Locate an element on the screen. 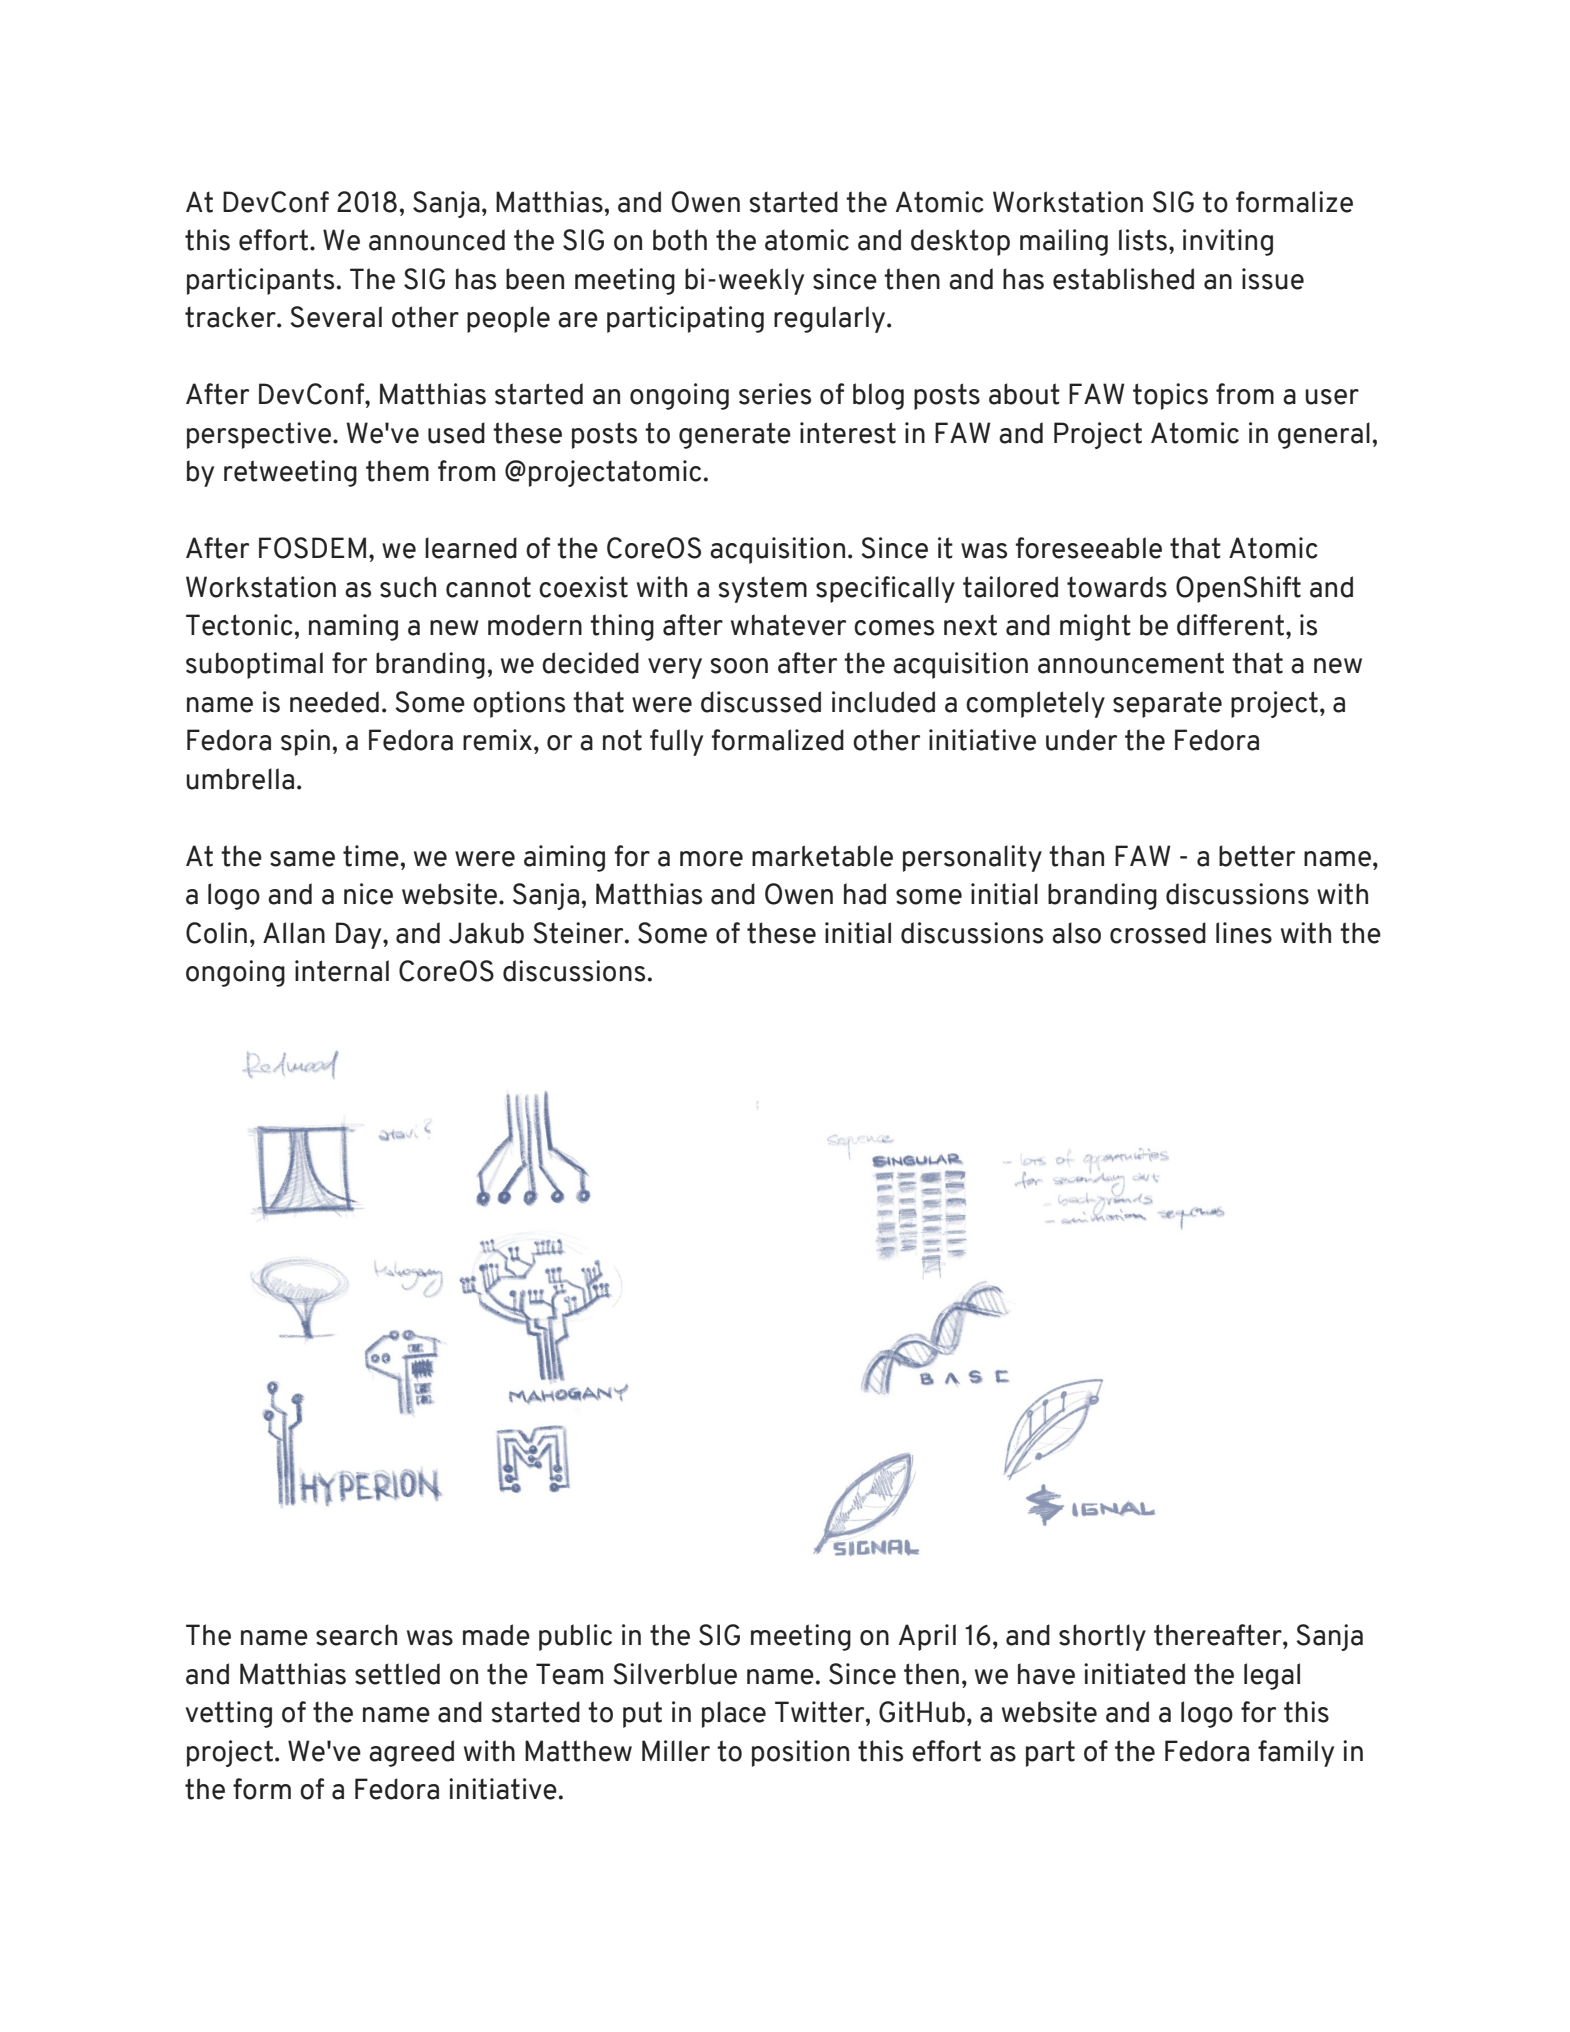 The width and height of the screenshot is (1570, 2032). spin is located at coordinates (305, 742).
